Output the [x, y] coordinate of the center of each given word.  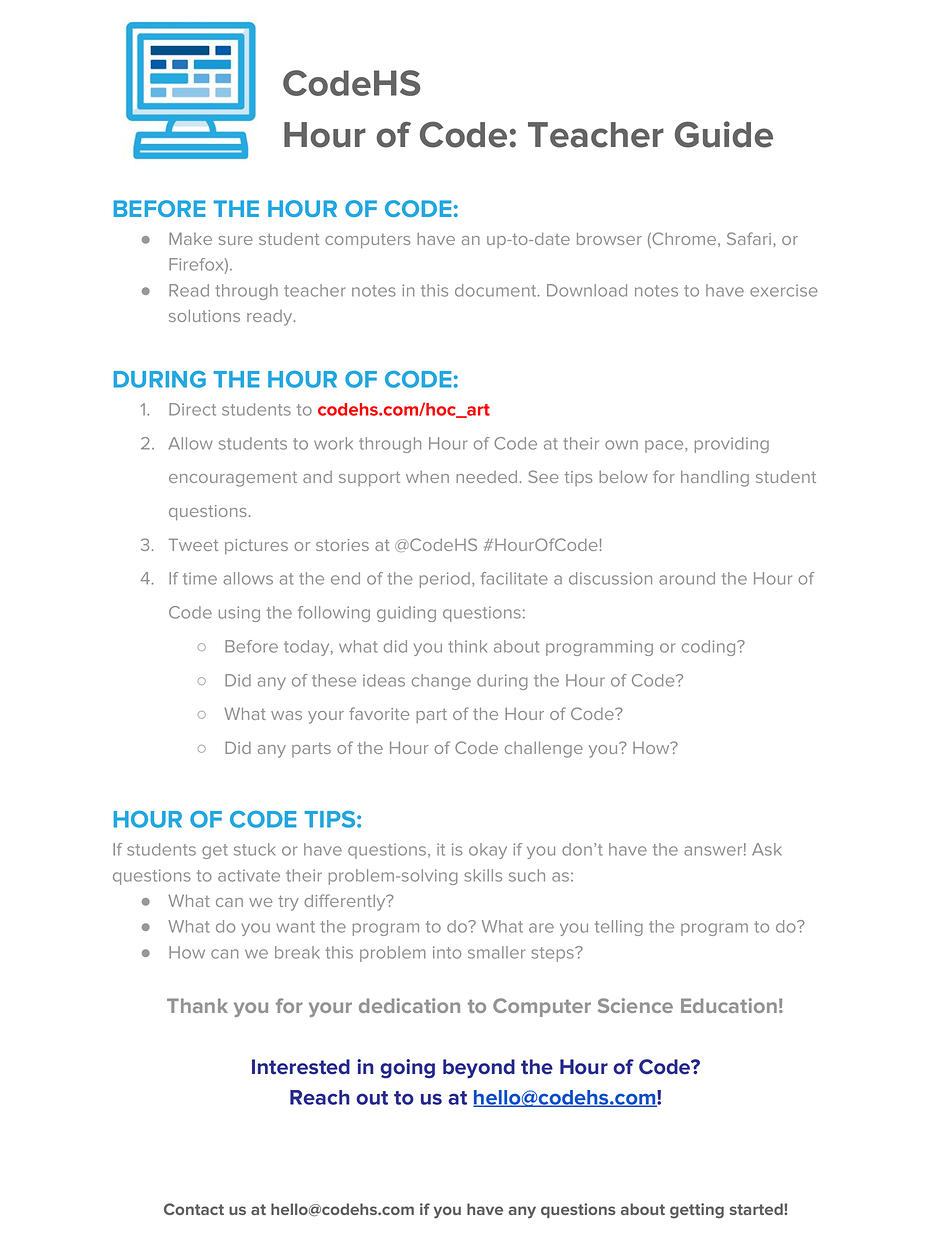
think [467, 646]
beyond [479, 1069]
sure [235, 240]
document [497, 290]
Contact [194, 1209]
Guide [724, 134]
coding [710, 648]
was [286, 715]
